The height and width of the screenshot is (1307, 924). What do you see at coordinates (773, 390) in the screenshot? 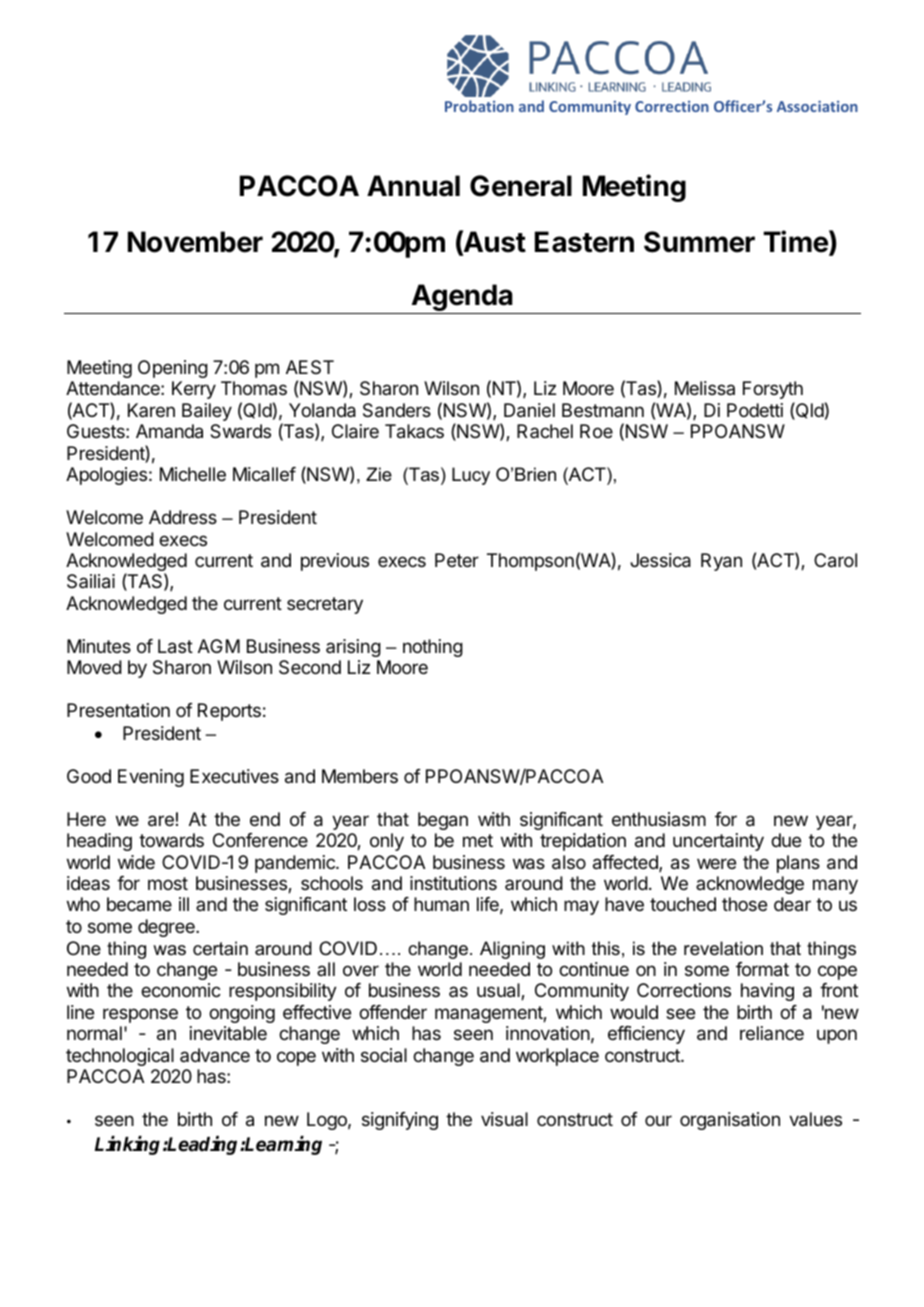
I see `Forsyth` at bounding box center [773, 390].
